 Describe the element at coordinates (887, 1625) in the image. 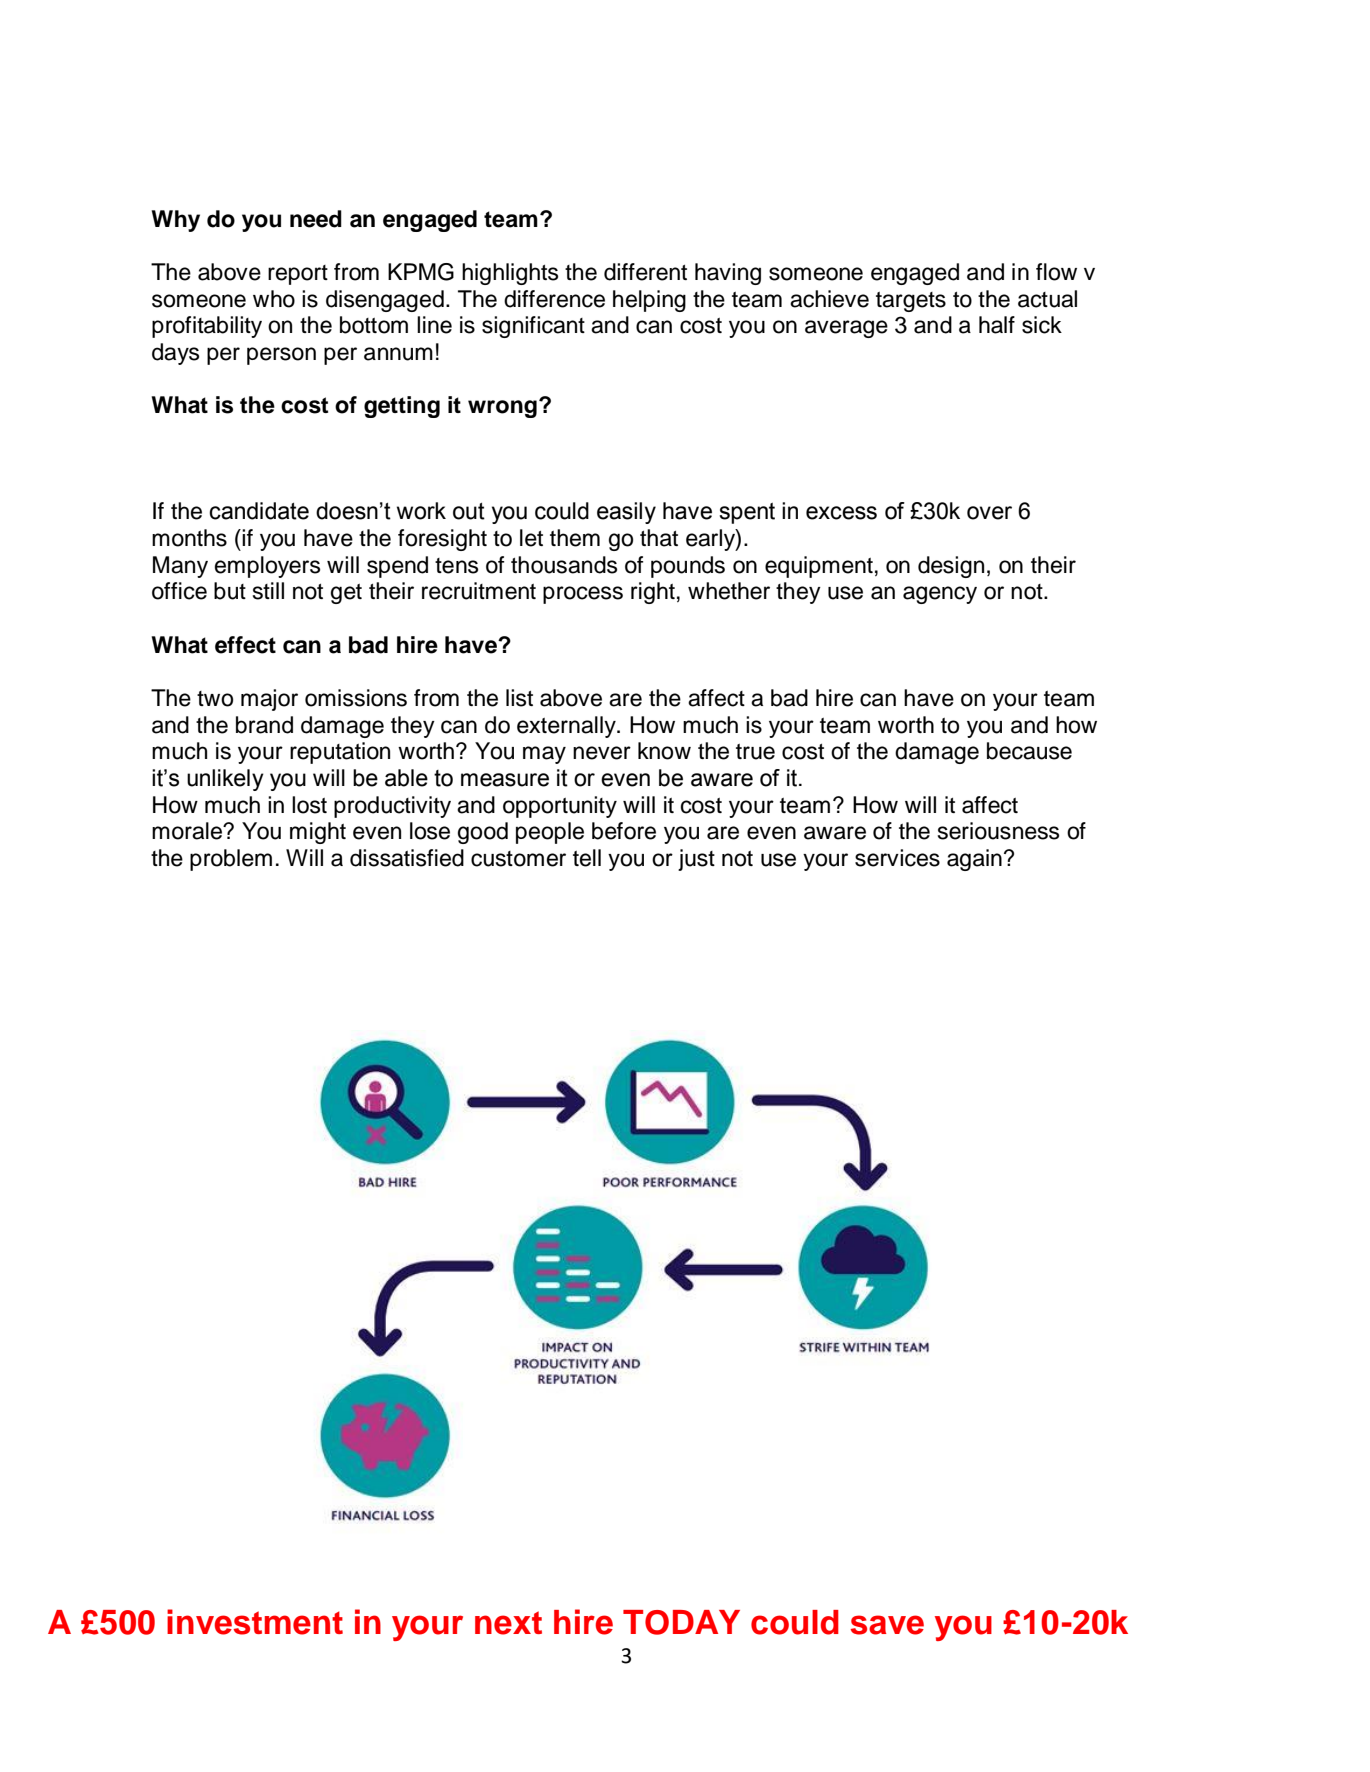

I see `save` at that location.
